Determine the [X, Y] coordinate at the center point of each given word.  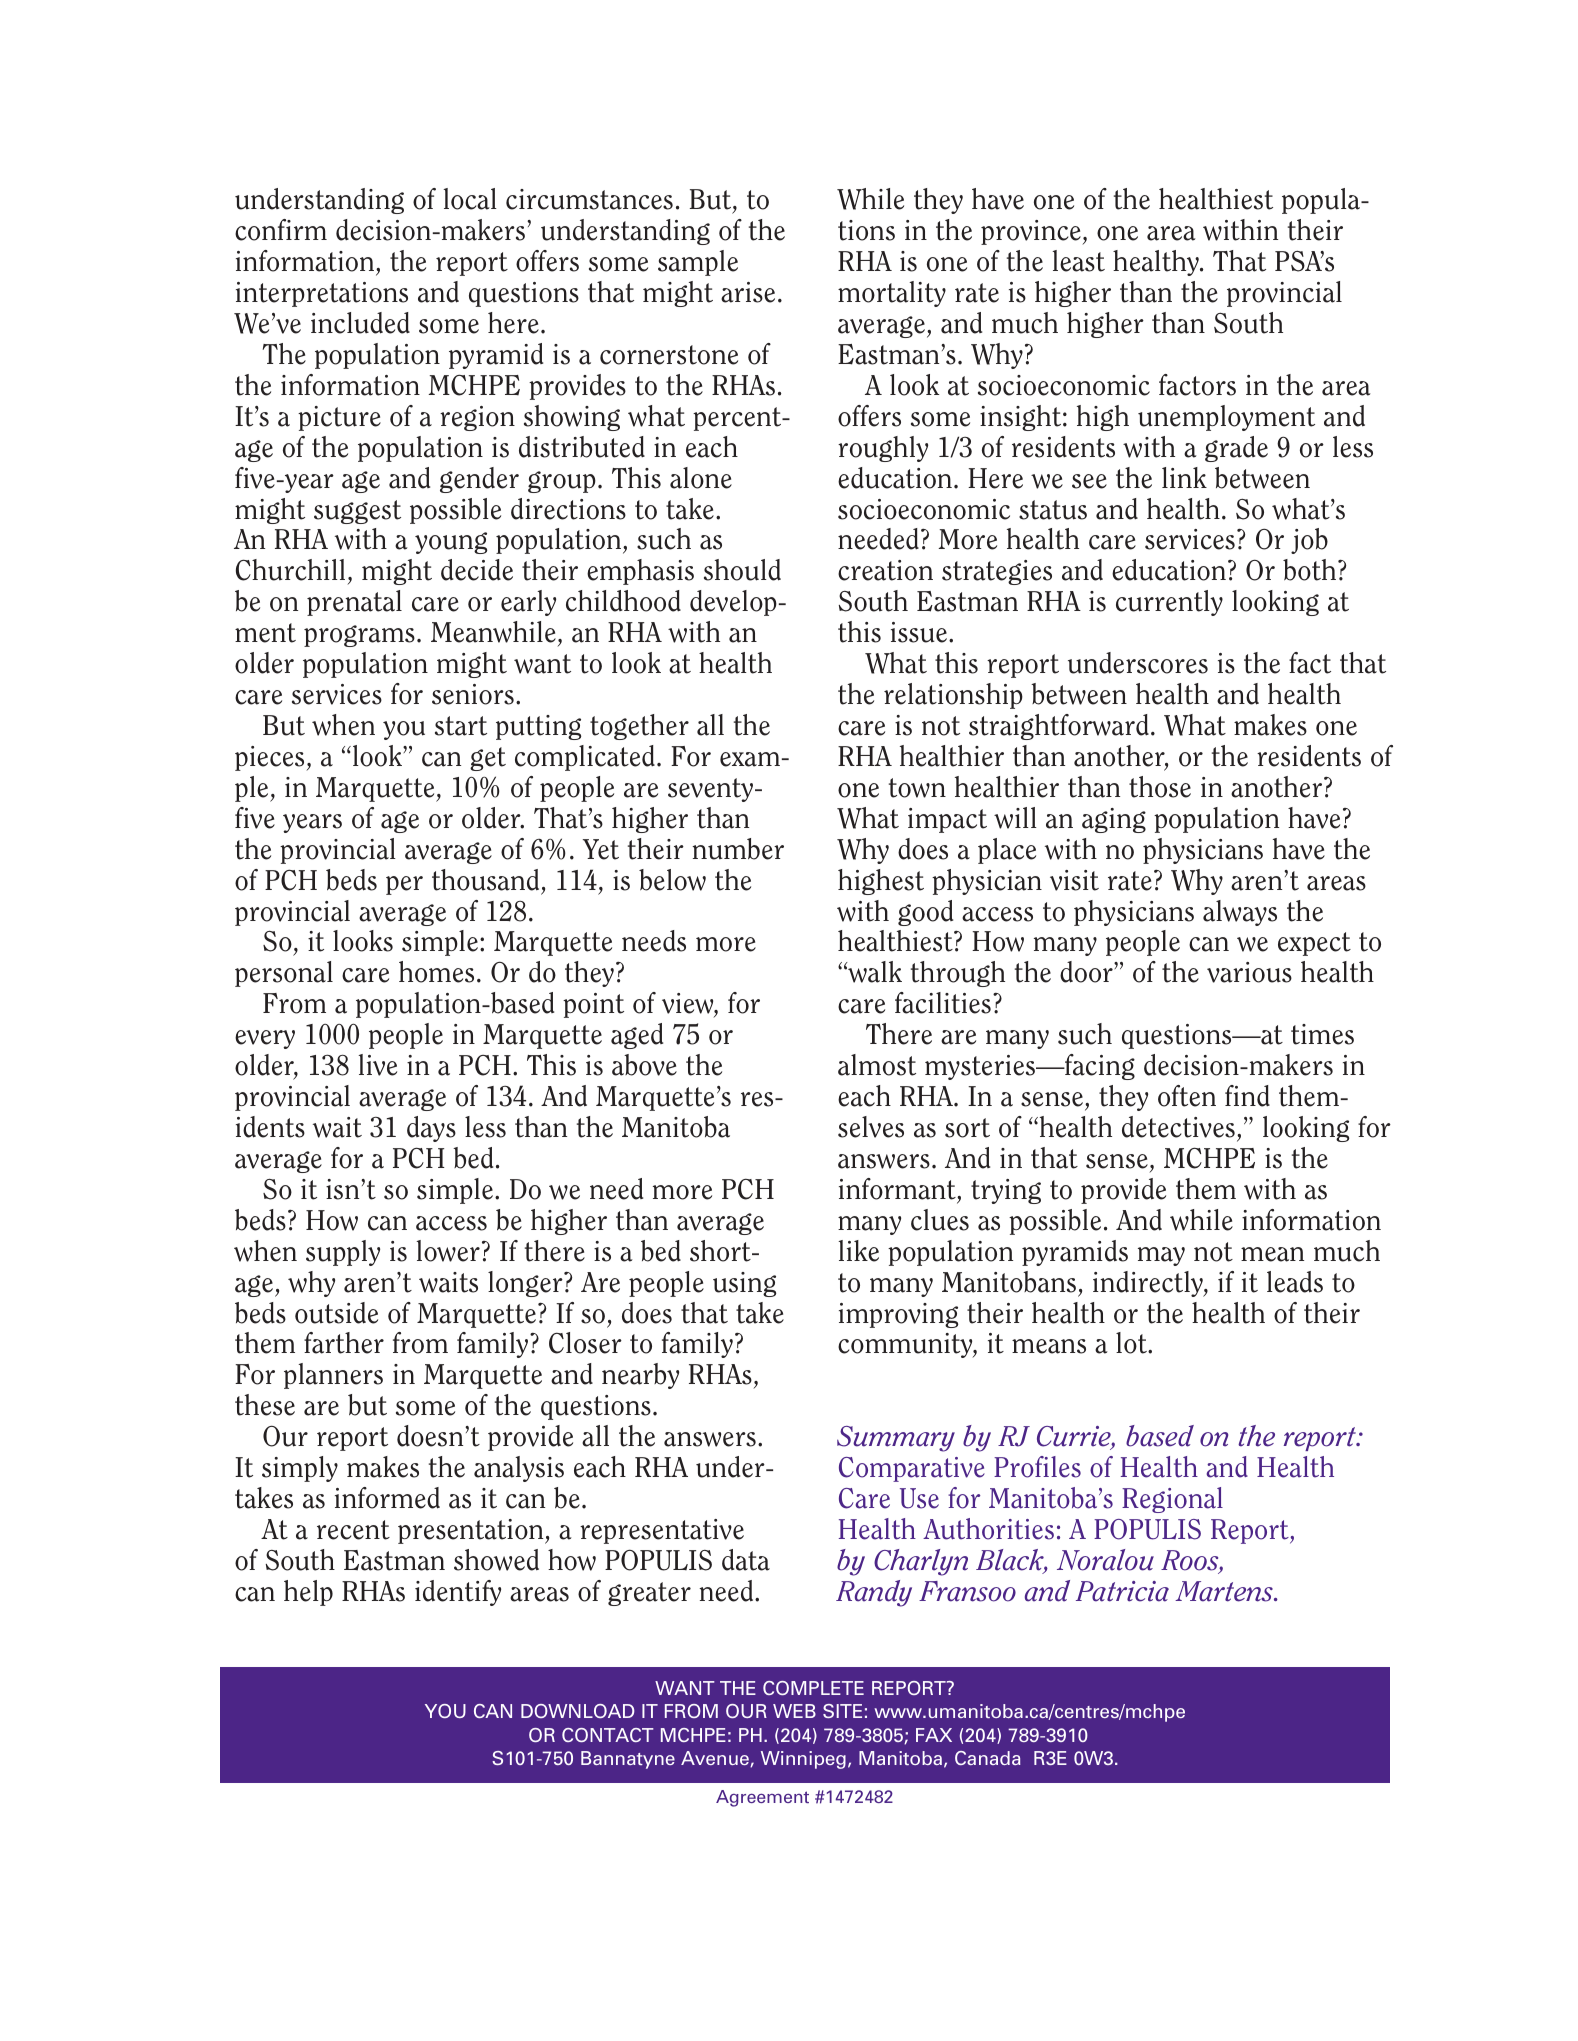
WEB [794, 1711]
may [1161, 1256]
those [1160, 787]
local [470, 199]
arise [748, 292]
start [461, 726]
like [858, 1251]
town [917, 788]
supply [343, 1253]
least [1078, 261]
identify [458, 1593]
